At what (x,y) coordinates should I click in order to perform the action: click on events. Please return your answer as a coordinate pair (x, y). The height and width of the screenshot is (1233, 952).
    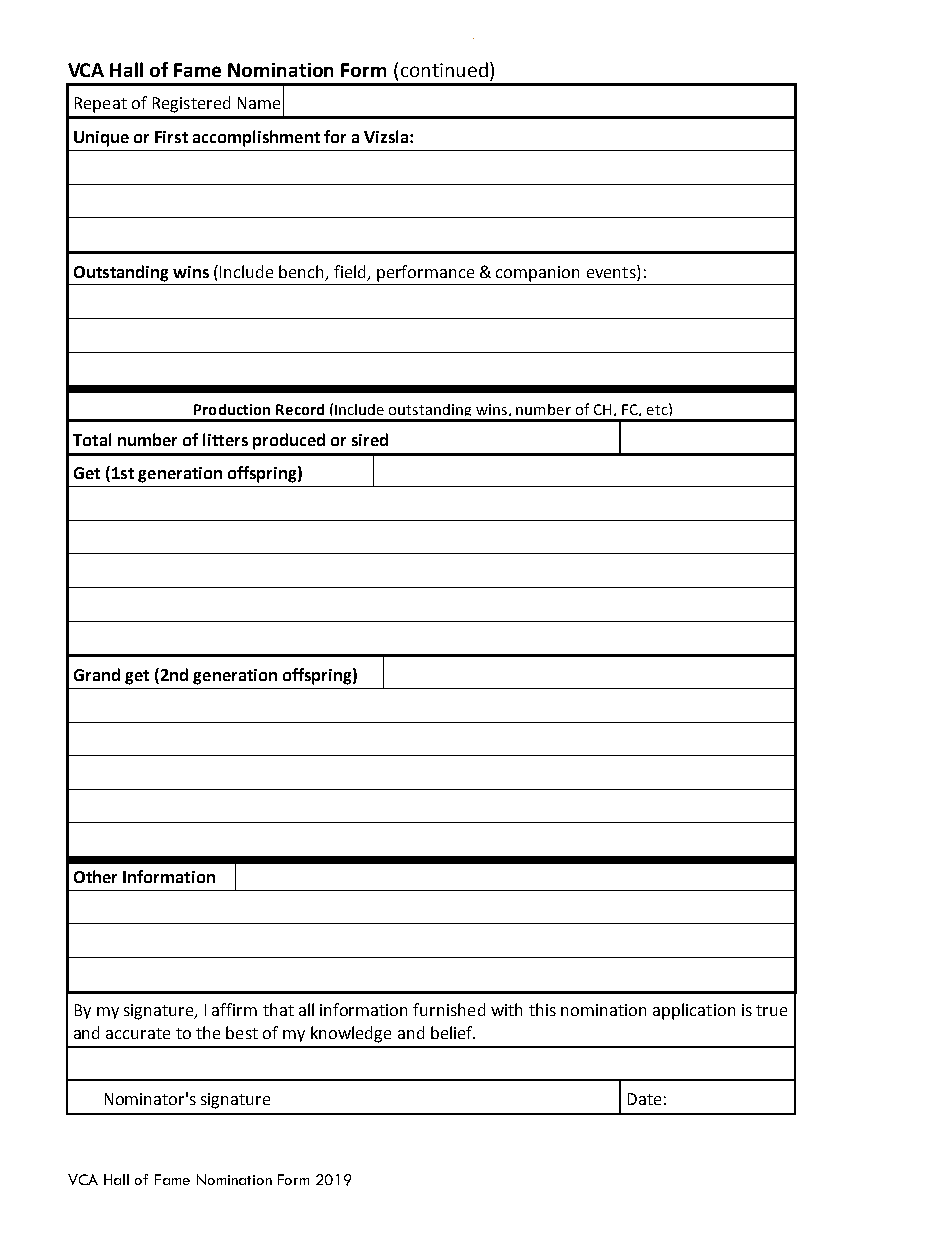
    Looking at the image, I should click on (612, 271).
